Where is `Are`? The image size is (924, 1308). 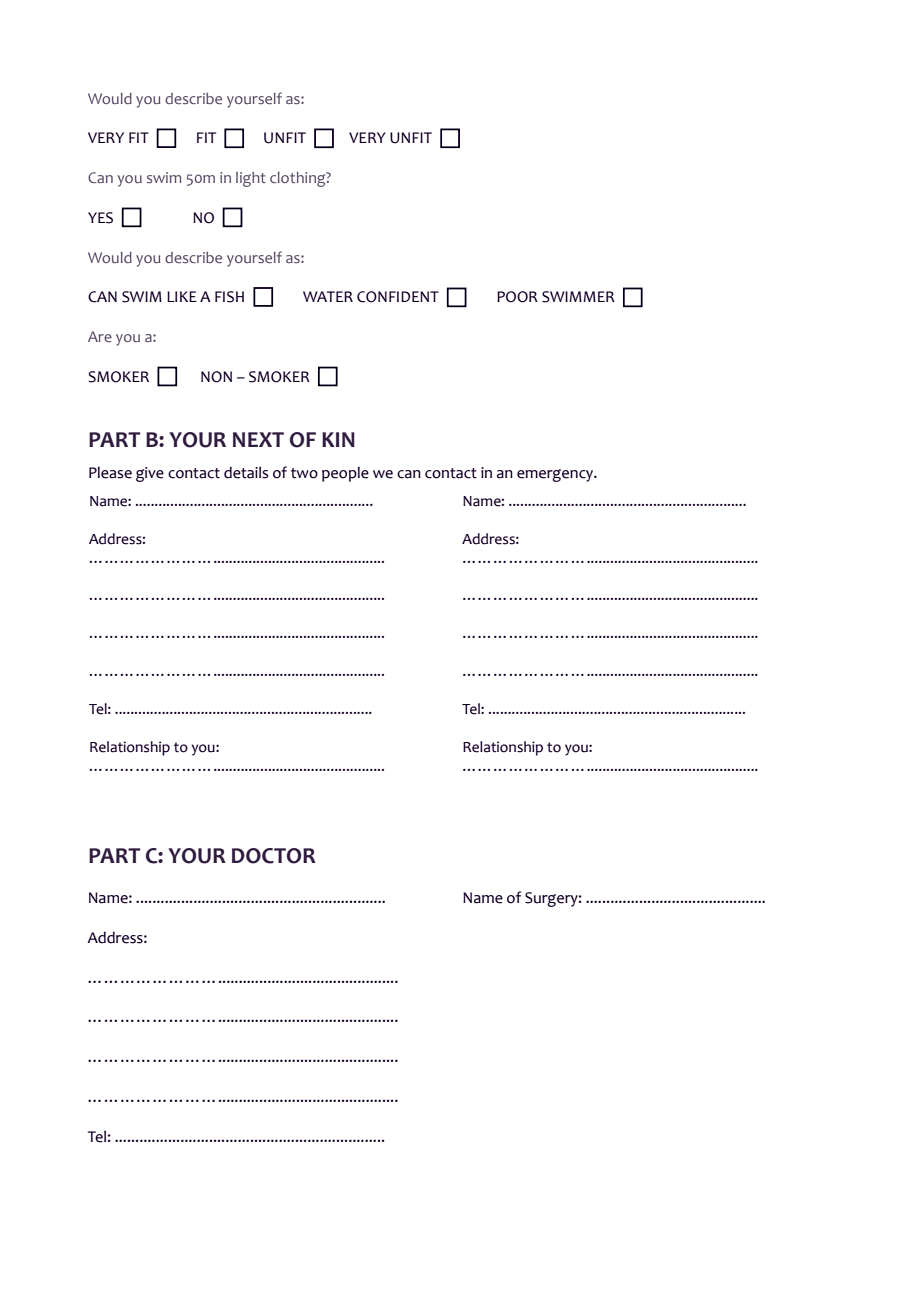 Are is located at coordinates (100, 336).
